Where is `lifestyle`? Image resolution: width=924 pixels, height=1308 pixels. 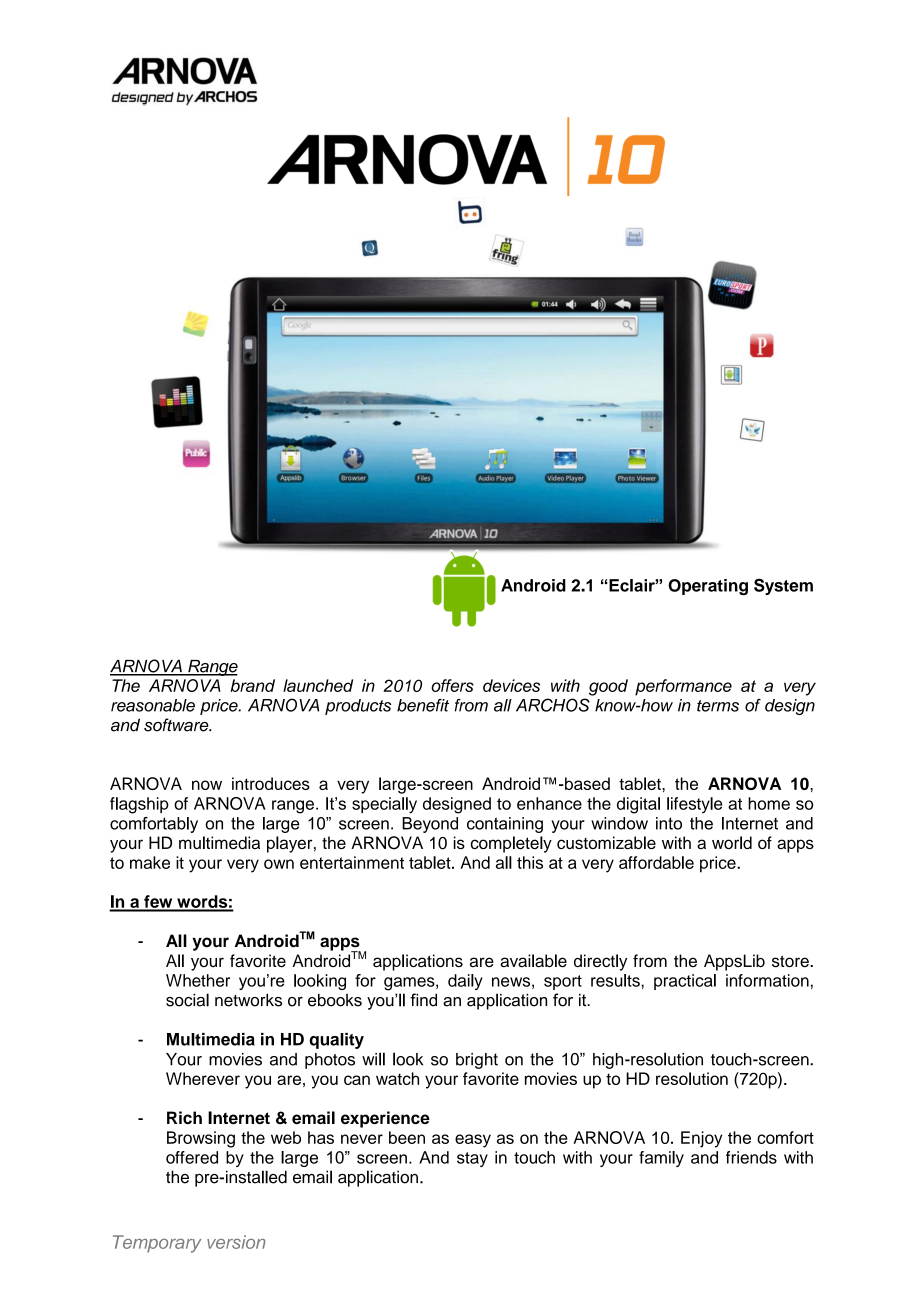 lifestyle is located at coordinates (694, 805).
